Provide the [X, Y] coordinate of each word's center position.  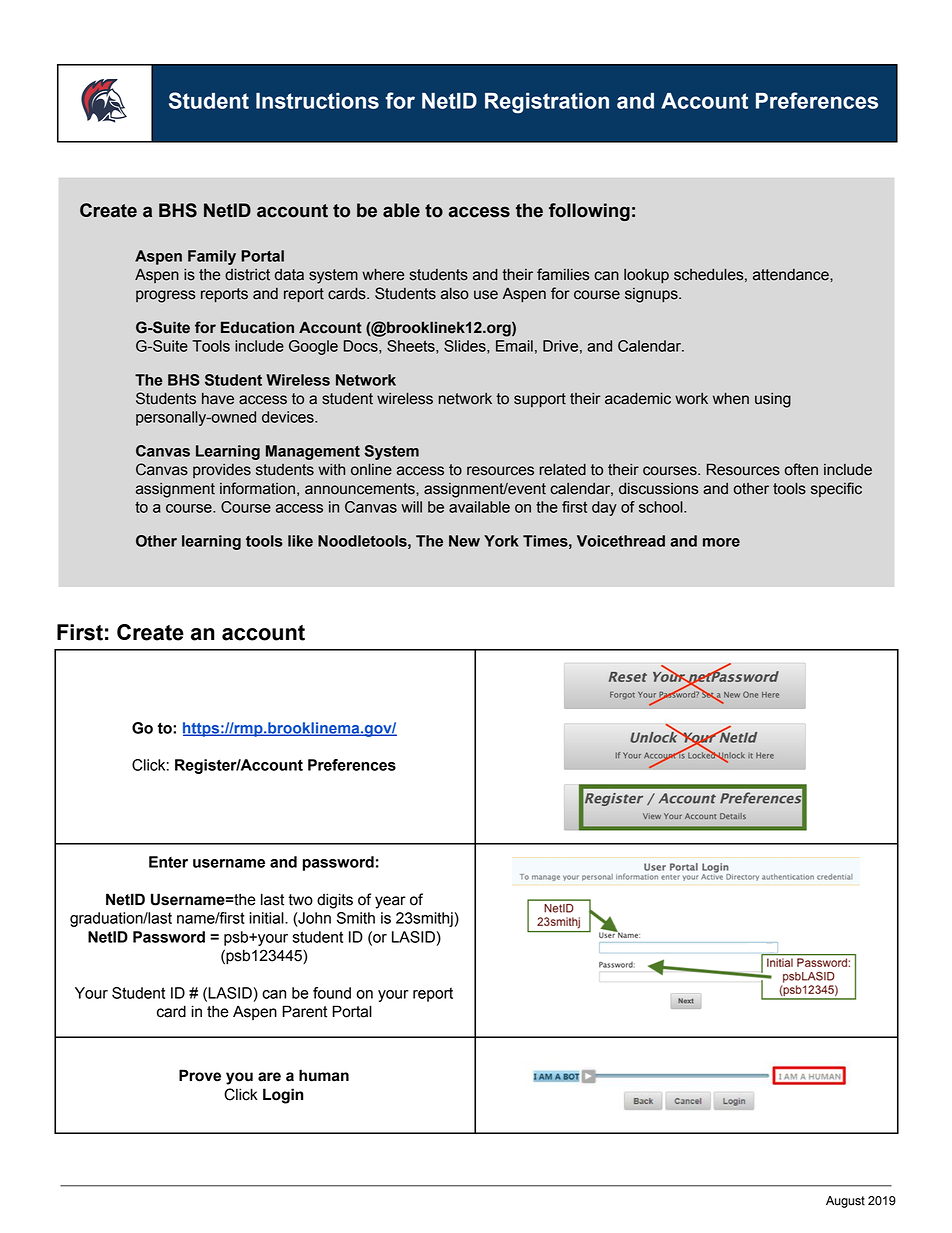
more [721, 542]
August [845, 1202]
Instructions [317, 101]
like [300, 541]
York [501, 541]
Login [283, 1096]
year [390, 902]
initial [267, 918]
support [540, 400]
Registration [547, 103]
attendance [792, 275]
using [773, 400]
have [218, 399]
